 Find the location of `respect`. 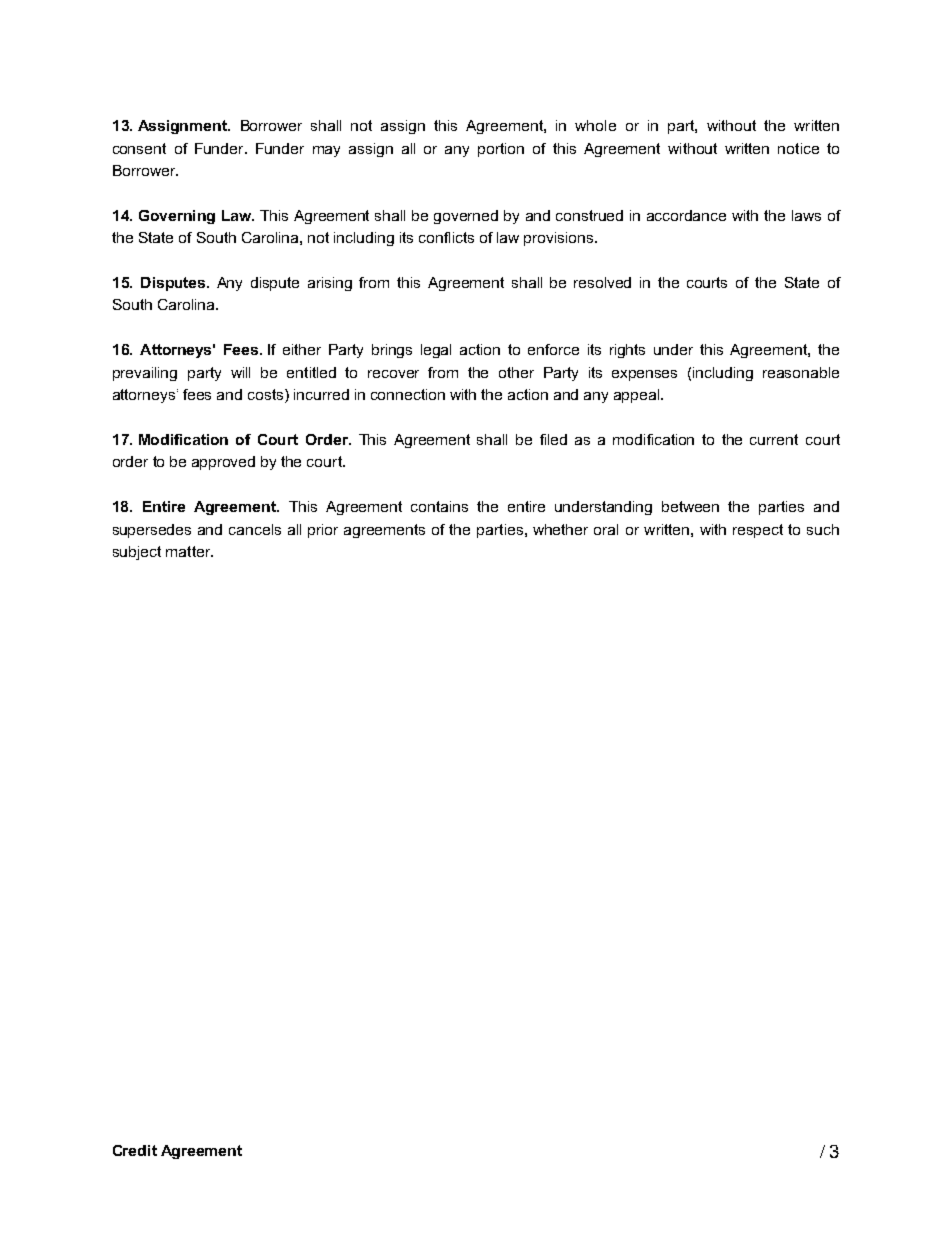

respect is located at coordinates (758, 531).
